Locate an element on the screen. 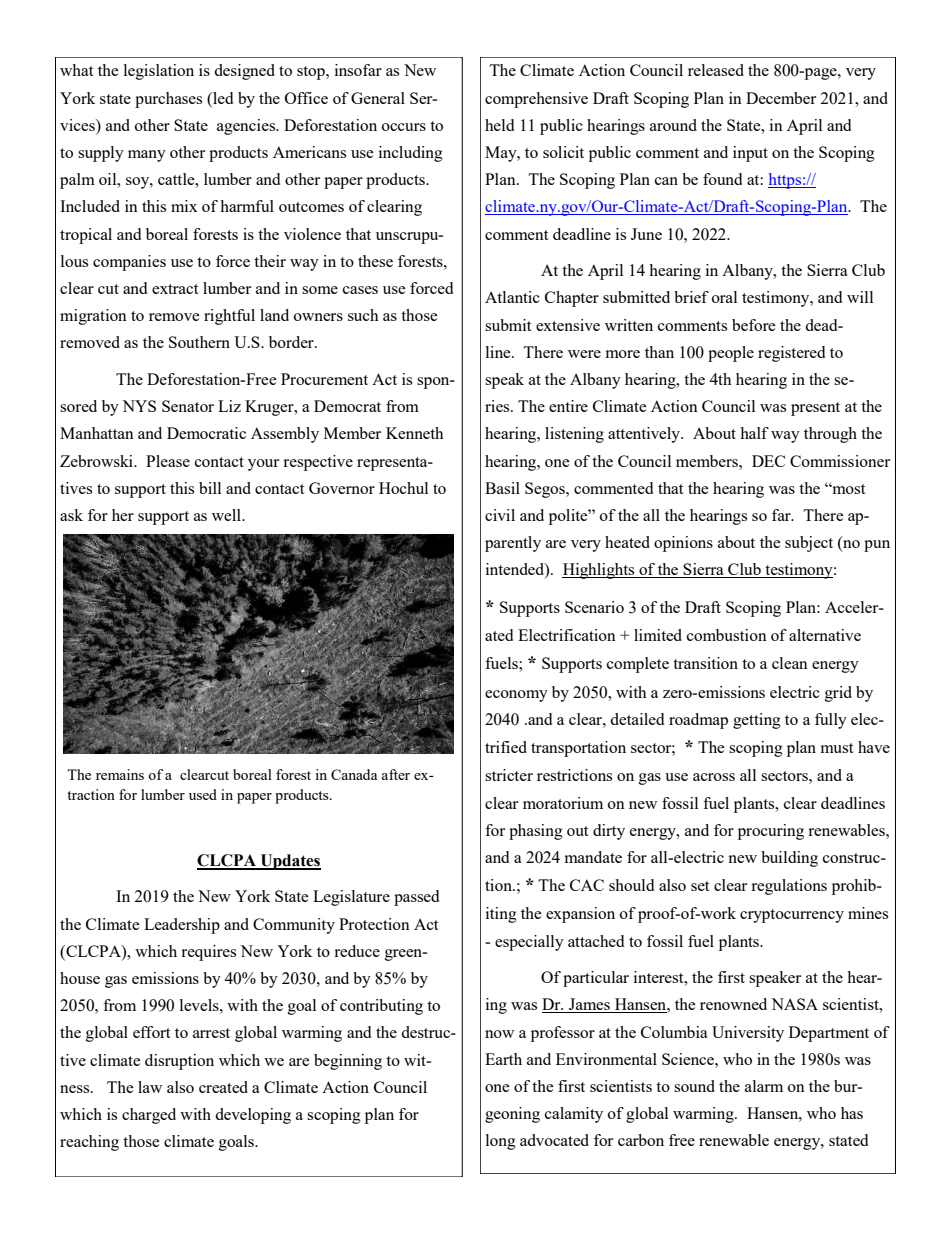 The width and height of the screenshot is (952, 1233). used is located at coordinates (203, 794).
